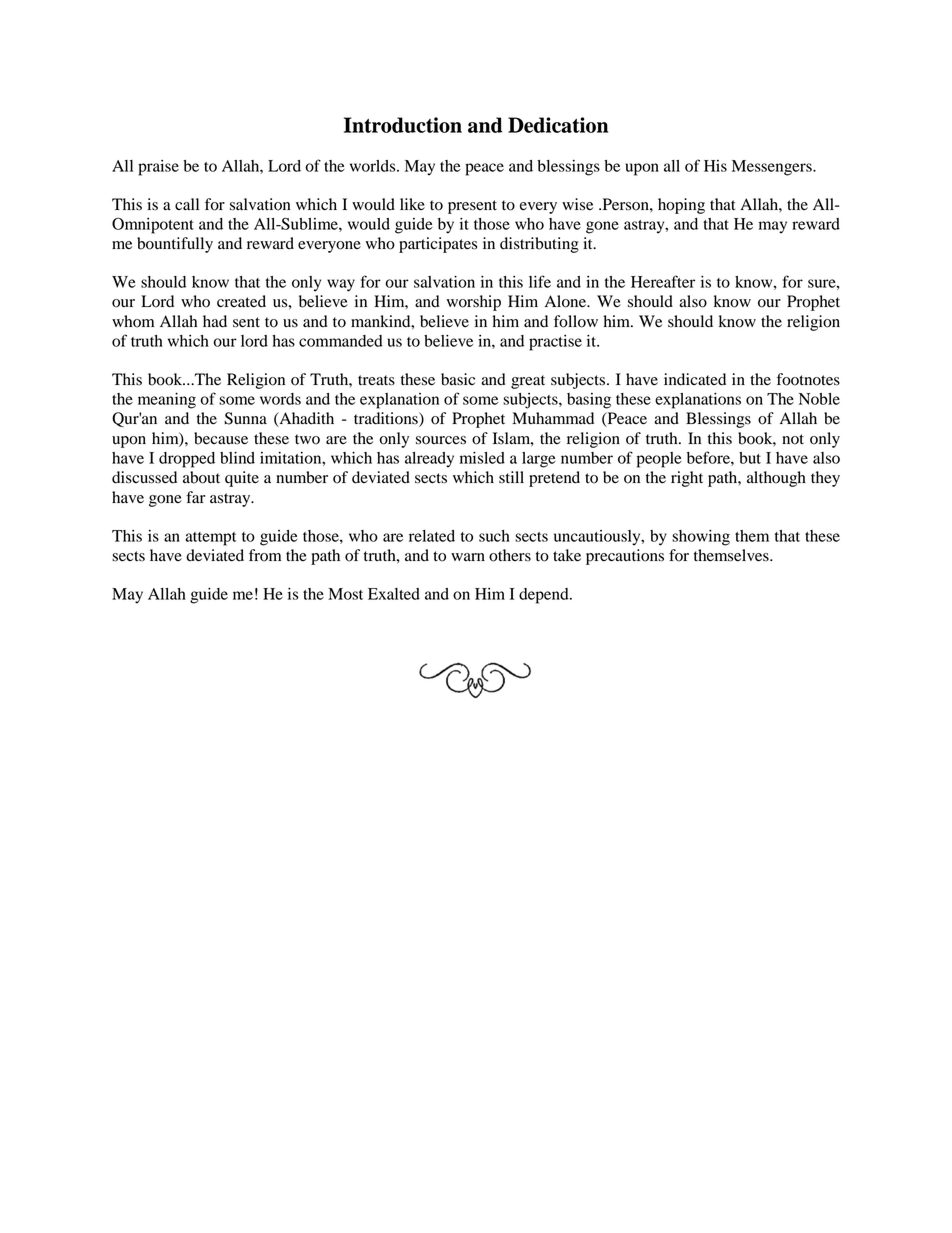 Image resolution: width=952 pixels, height=1233 pixels. What do you see at coordinates (458, 379) in the page?
I see `basic` at bounding box center [458, 379].
